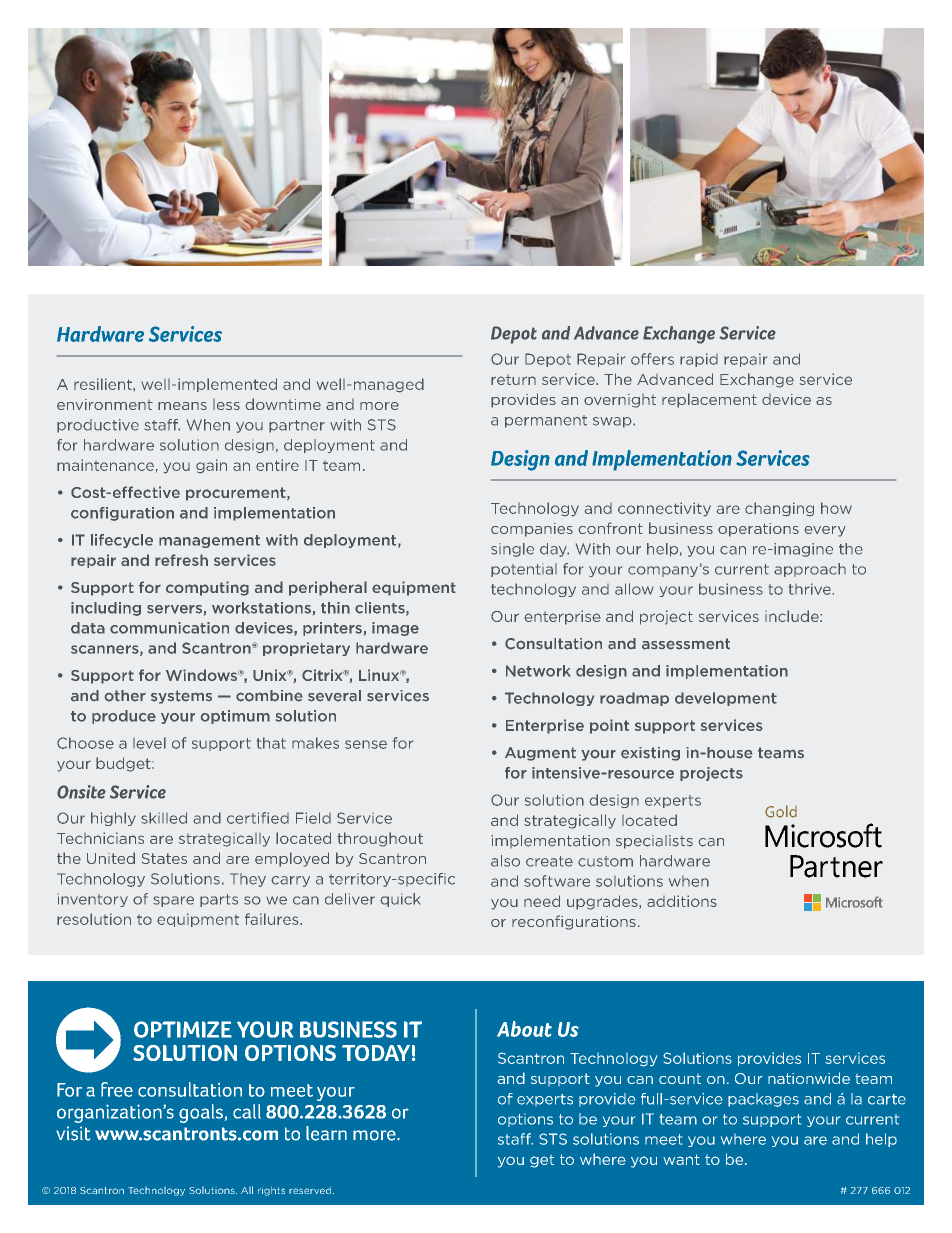  I want to click on return, so click(513, 380).
